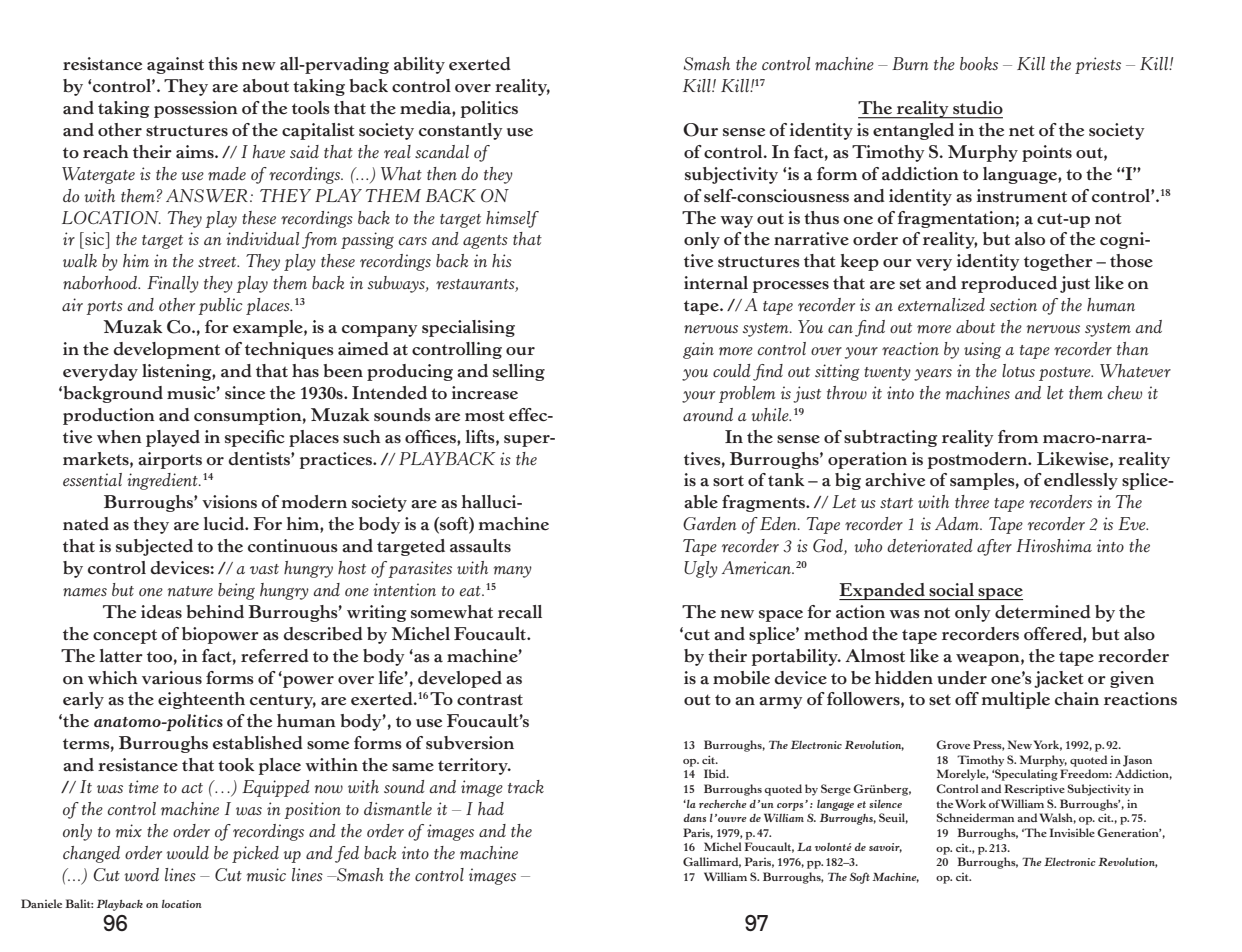 The width and height of the screenshot is (1242, 952). What do you see at coordinates (520, 612) in the screenshot?
I see `recall` at bounding box center [520, 612].
